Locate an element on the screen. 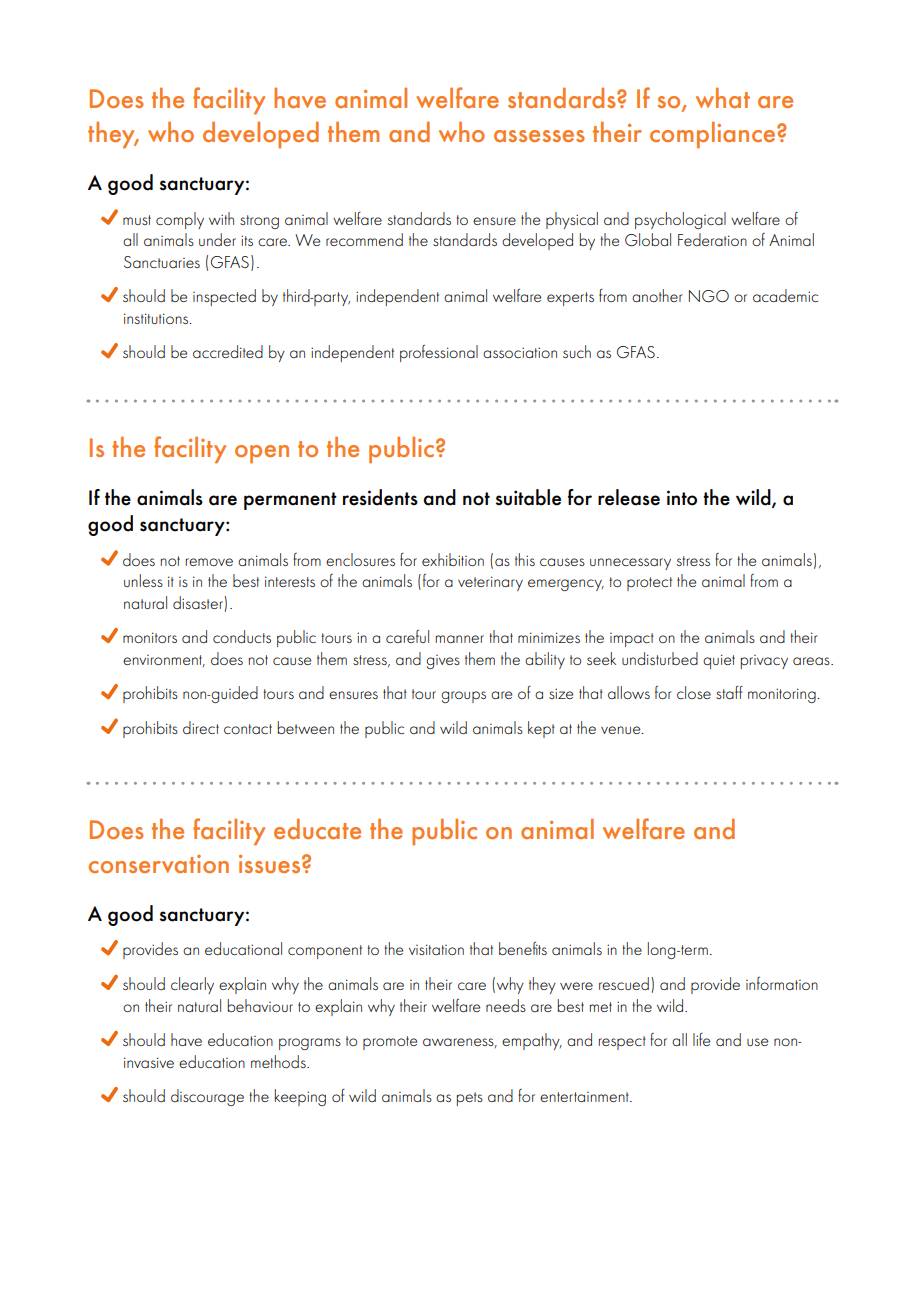  pets is located at coordinates (470, 1099).
